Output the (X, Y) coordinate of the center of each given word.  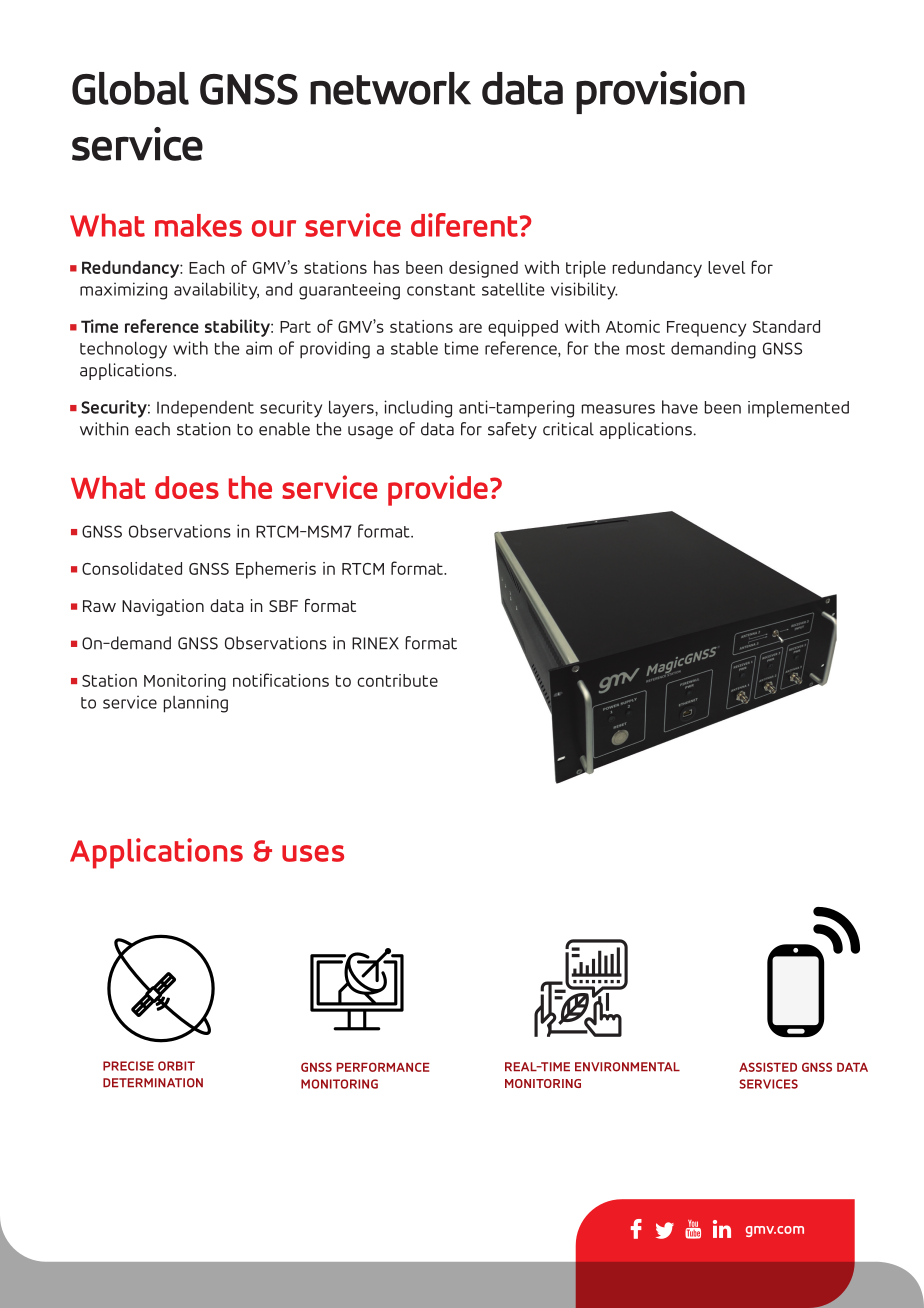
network (390, 88)
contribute (397, 680)
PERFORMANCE (383, 1067)
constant (441, 290)
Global (130, 88)
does (187, 487)
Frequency (706, 329)
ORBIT (176, 1066)
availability (216, 291)
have (680, 407)
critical (568, 429)
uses (313, 853)
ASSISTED (768, 1067)
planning (196, 704)
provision (660, 92)
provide (438, 490)
